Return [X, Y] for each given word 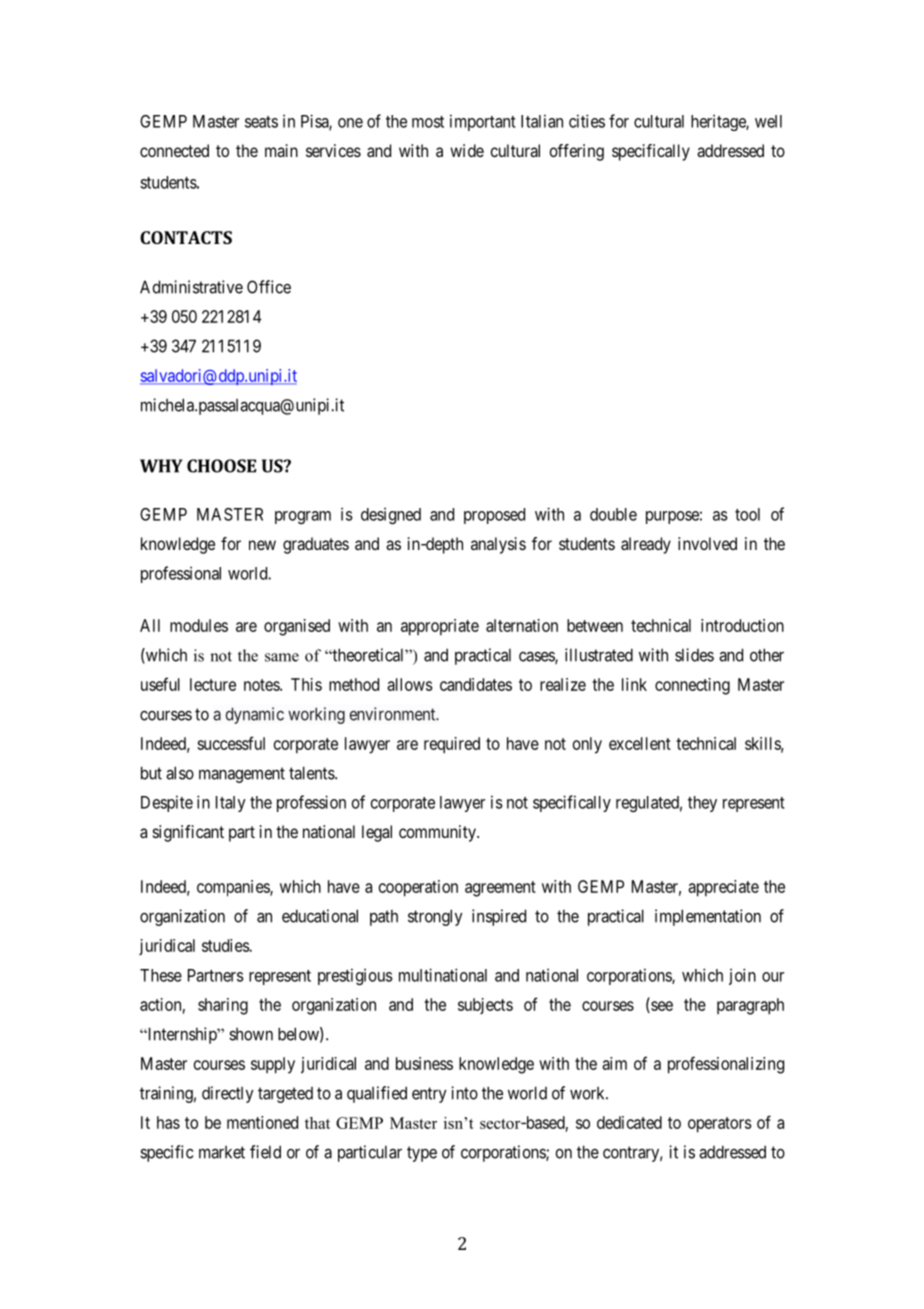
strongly [435, 917]
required [452, 745]
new [262, 545]
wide [467, 150]
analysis [498, 545]
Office [269, 287]
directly [228, 1094]
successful [231, 743]
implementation [708, 917]
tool [747, 514]
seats [261, 122]
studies [226, 945]
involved [707, 543]
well [768, 121]
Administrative [191, 287]
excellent [640, 743]
